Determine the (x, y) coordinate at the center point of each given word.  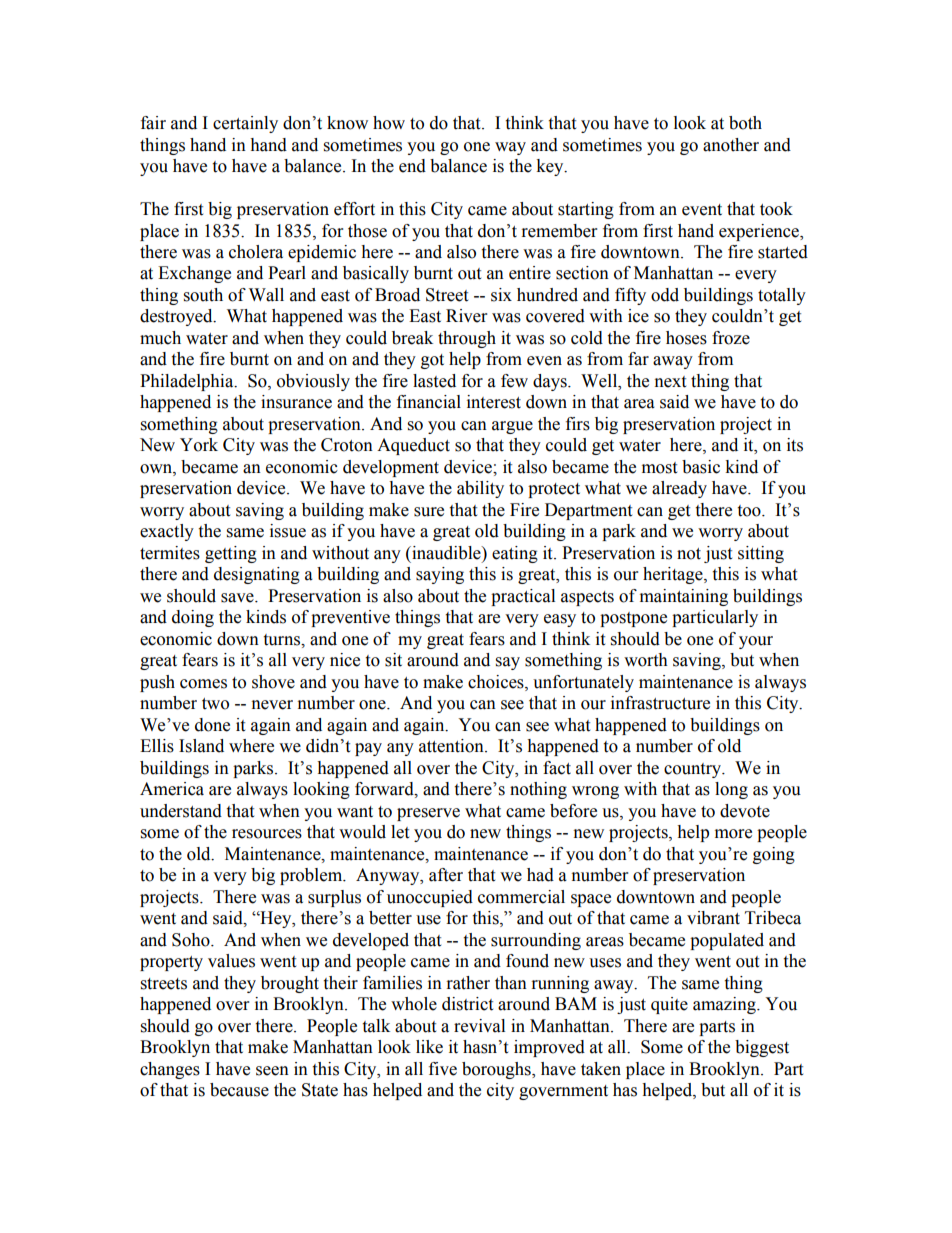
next (670, 382)
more (733, 834)
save (238, 598)
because (239, 1090)
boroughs (497, 1070)
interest (494, 402)
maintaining (684, 597)
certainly (245, 124)
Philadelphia (188, 382)
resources (267, 834)
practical (523, 597)
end (412, 166)
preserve (428, 814)
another (731, 145)
